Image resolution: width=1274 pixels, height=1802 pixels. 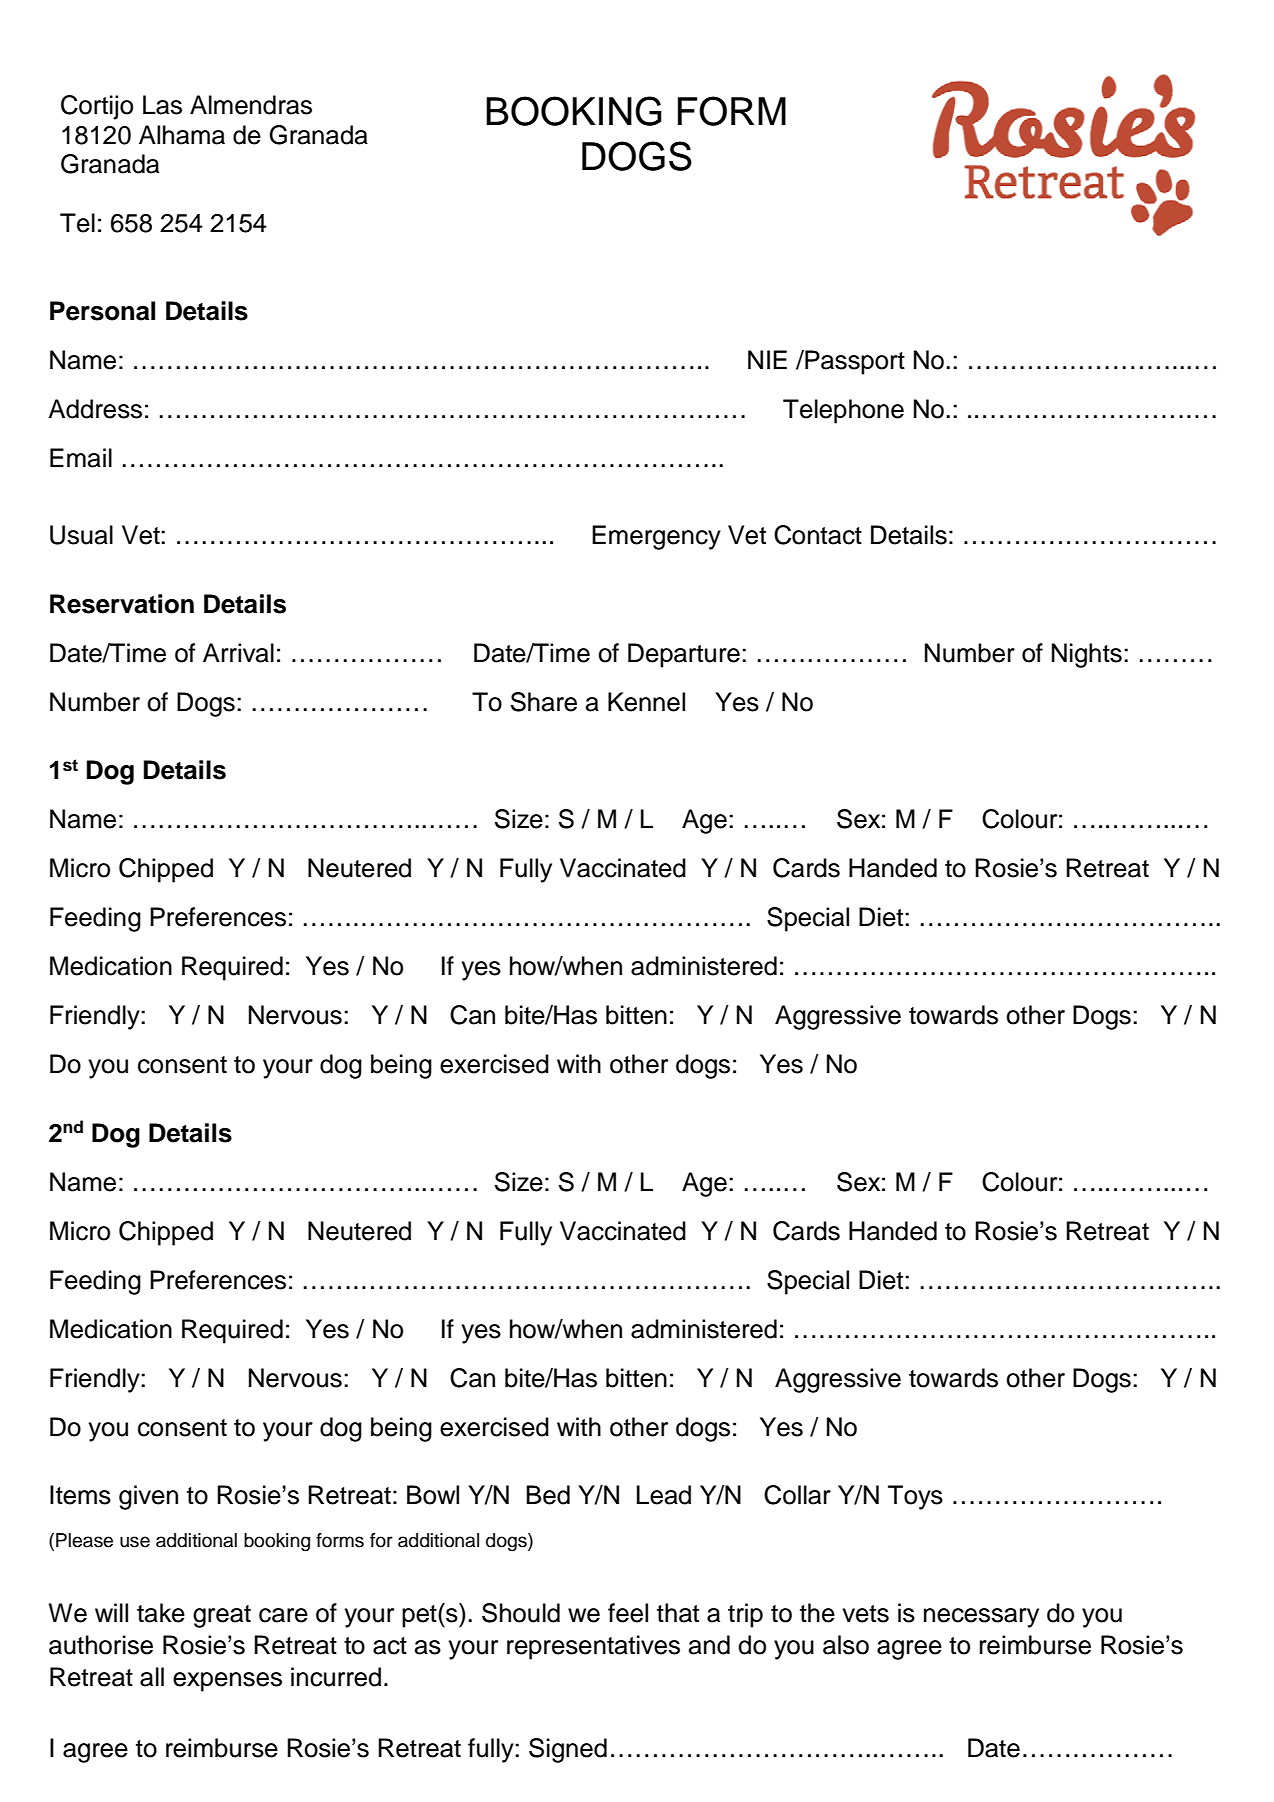 I want to click on Las, so click(x=162, y=105).
